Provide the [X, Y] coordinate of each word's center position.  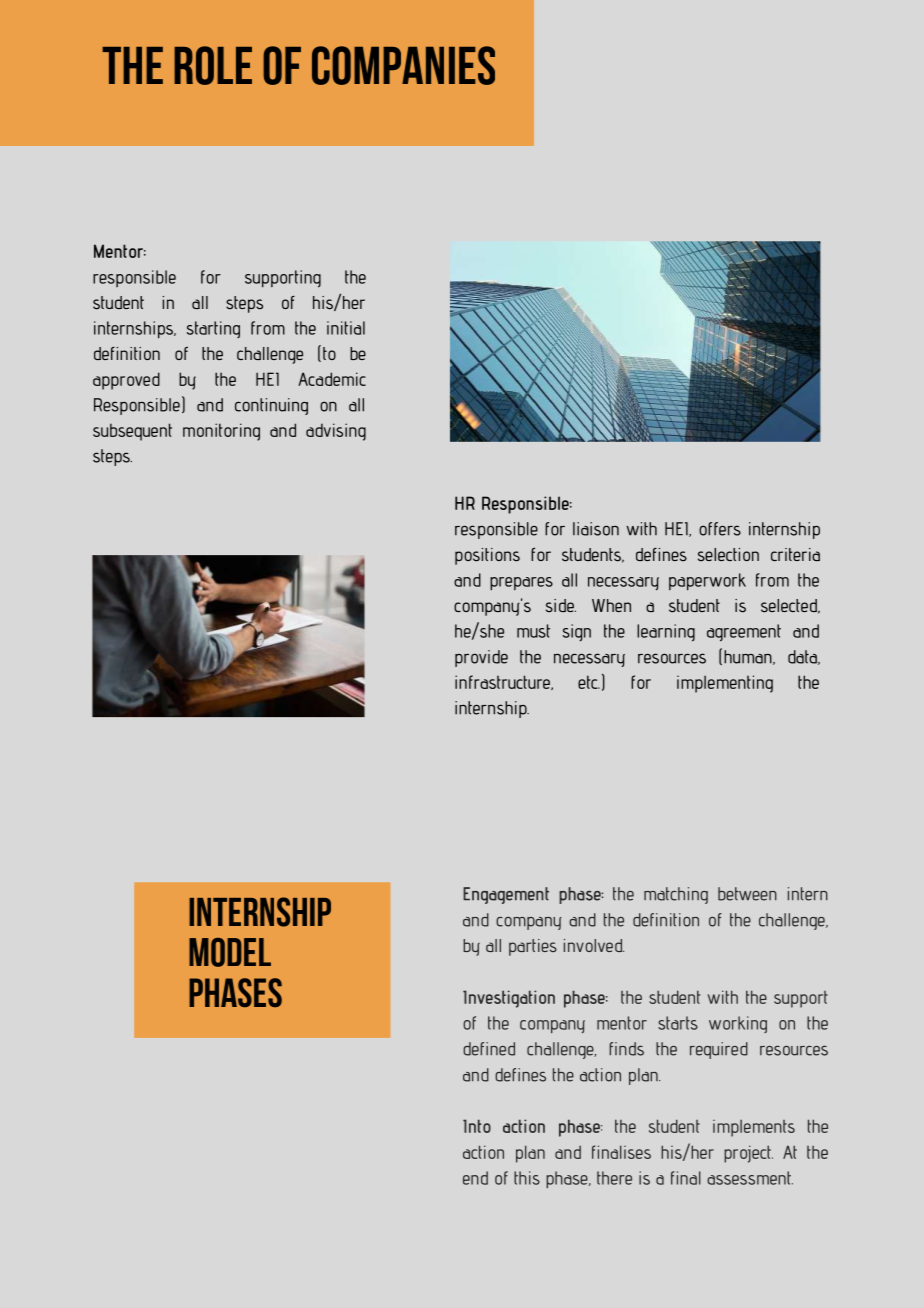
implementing [725, 684]
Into [477, 1126]
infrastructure [503, 682]
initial [346, 328]
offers [720, 529]
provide [481, 658]
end [475, 1178]
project [748, 1154]
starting [213, 329]
